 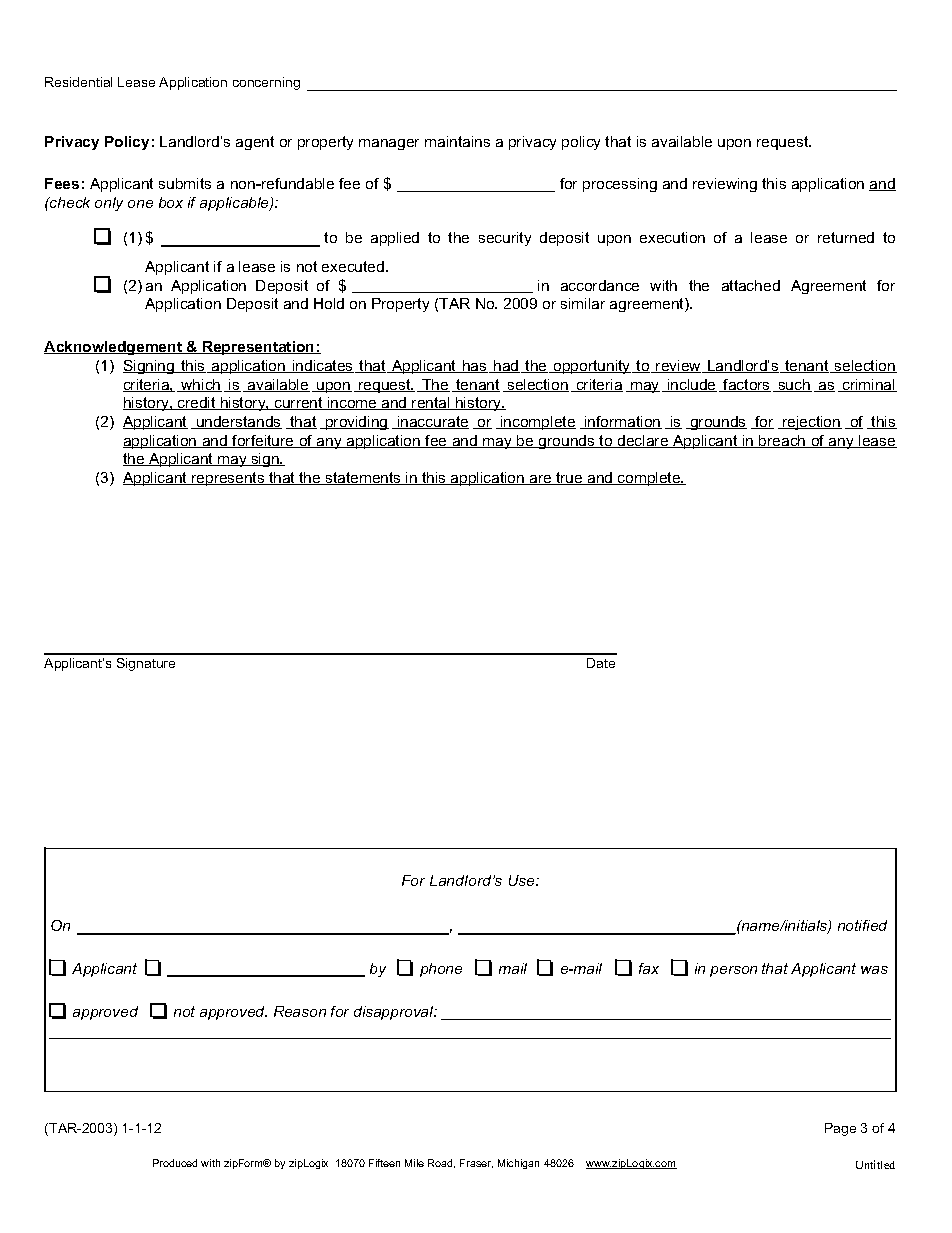 I want to click on Date, so click(x=601, y=663).
